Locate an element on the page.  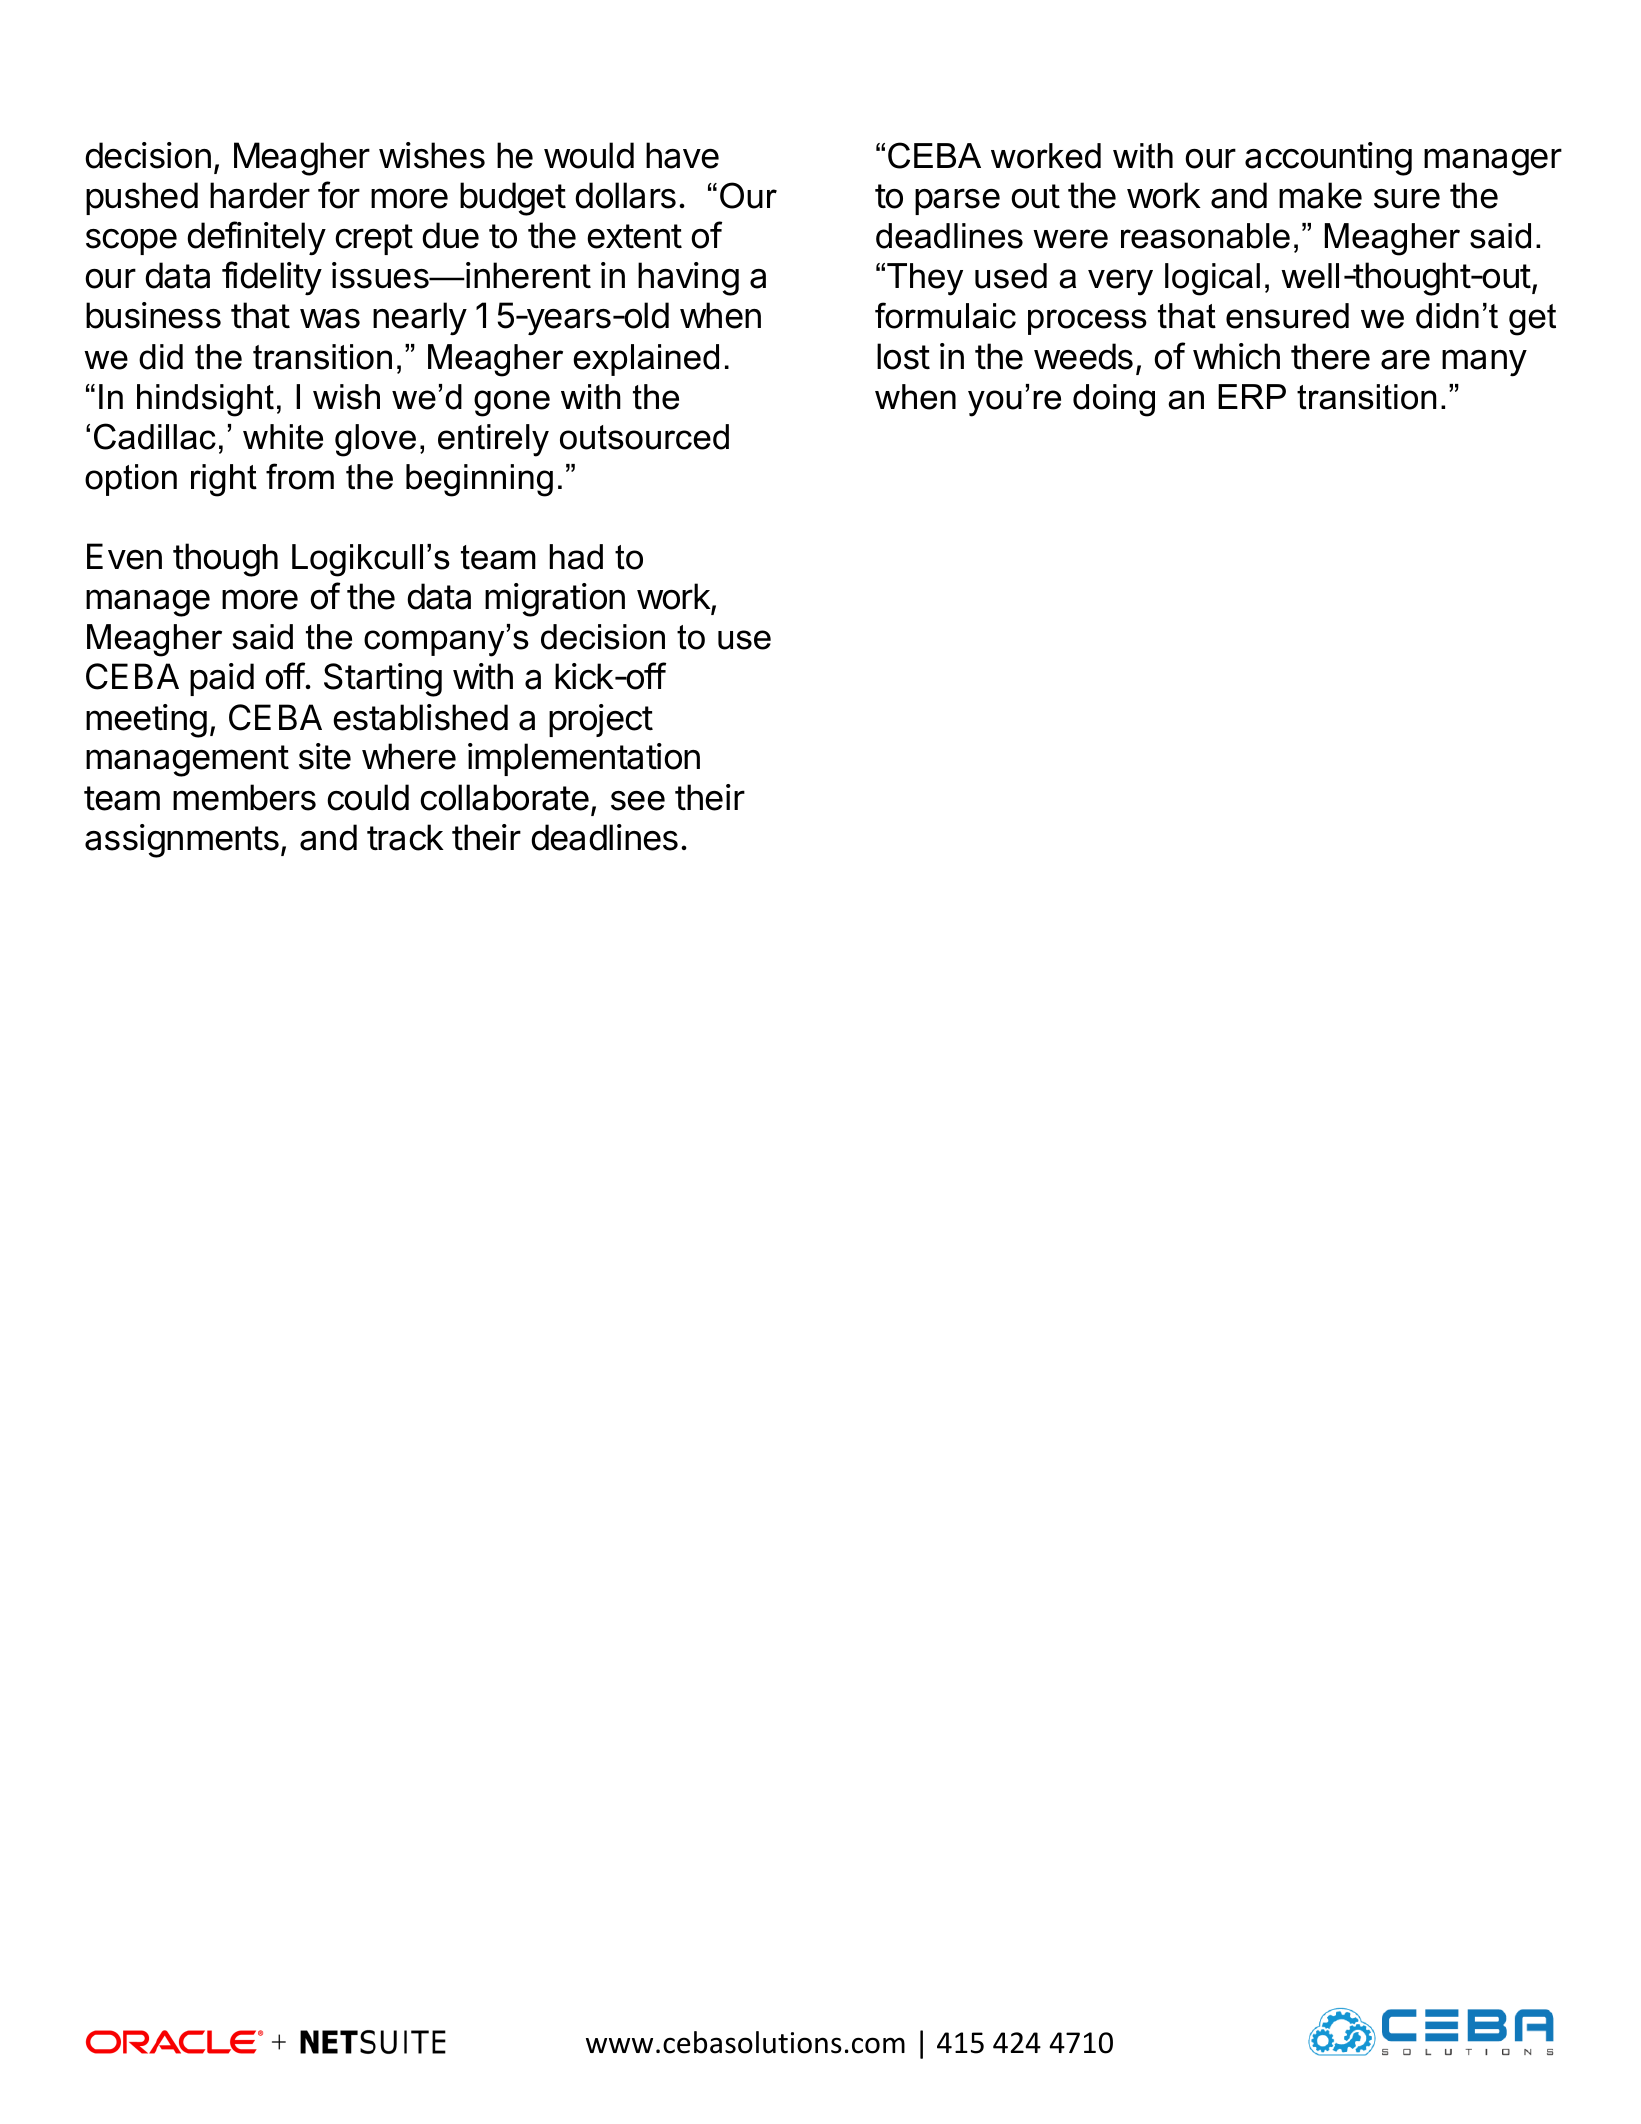
harder is located at coordinates (260, 195).
